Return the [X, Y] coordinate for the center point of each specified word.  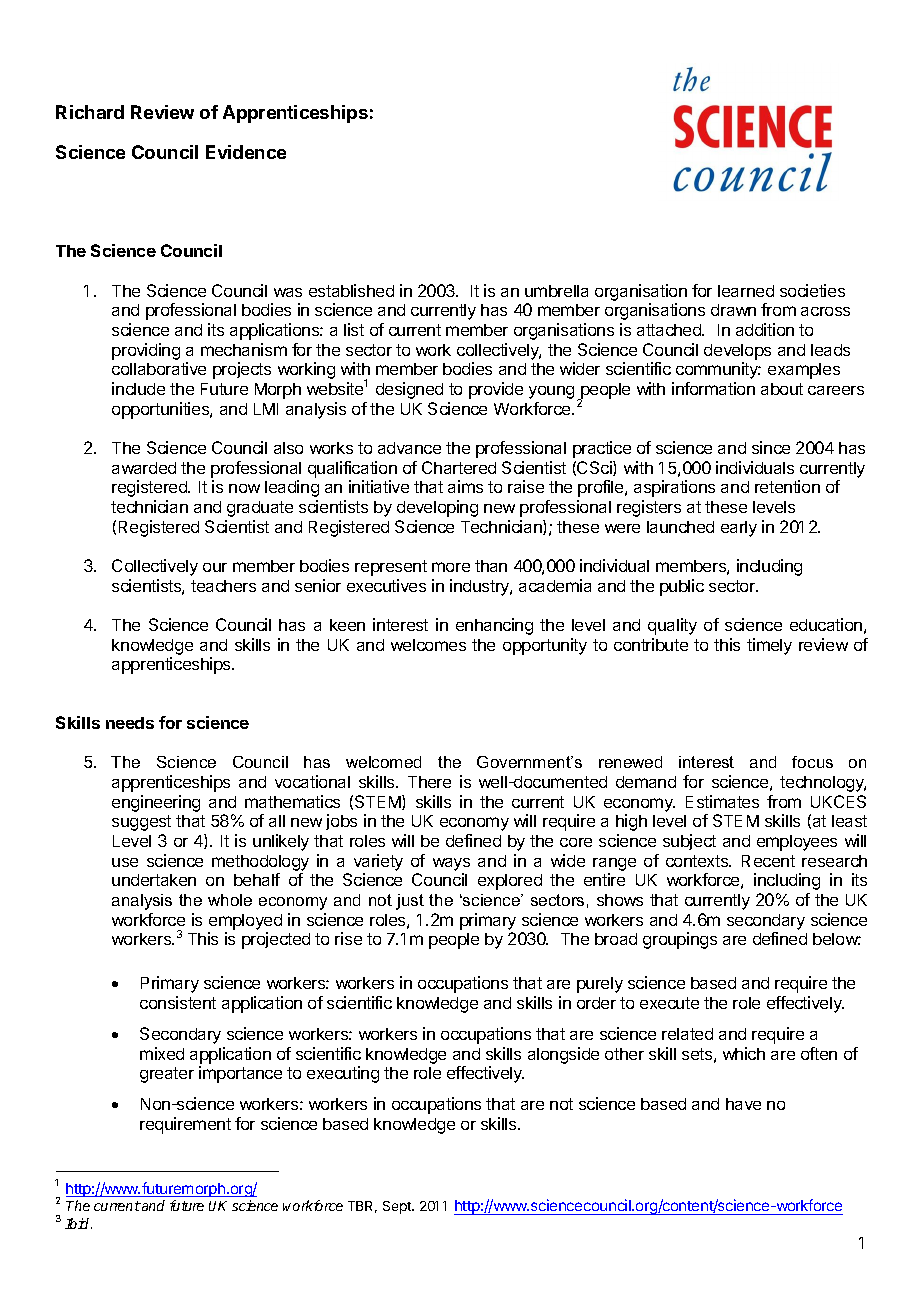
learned [746, 291]
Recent [768, 861]
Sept [398, 1207]
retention [787, 486]
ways [451, 864]
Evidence [246, 152]
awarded [144, 468]
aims [465, 486]
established [351, 290]
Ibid [78, 1223]
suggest [141, 823]
